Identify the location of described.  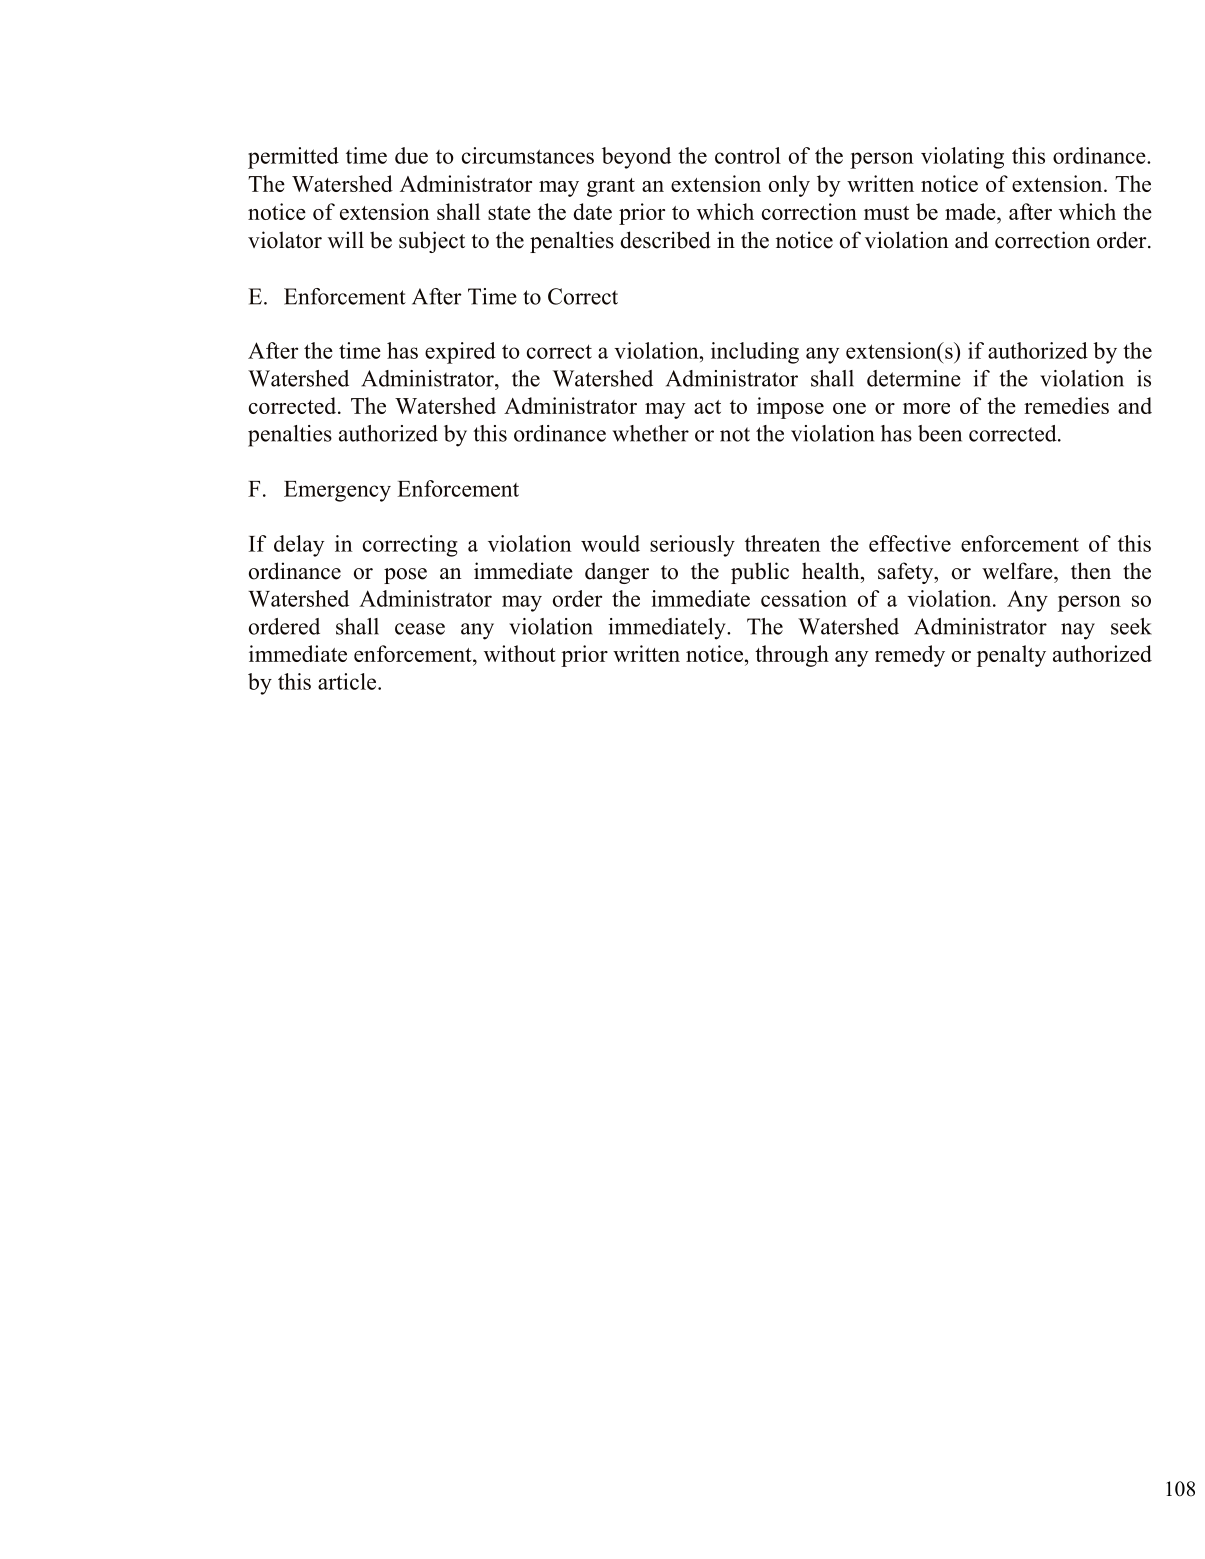
(665, 240).
